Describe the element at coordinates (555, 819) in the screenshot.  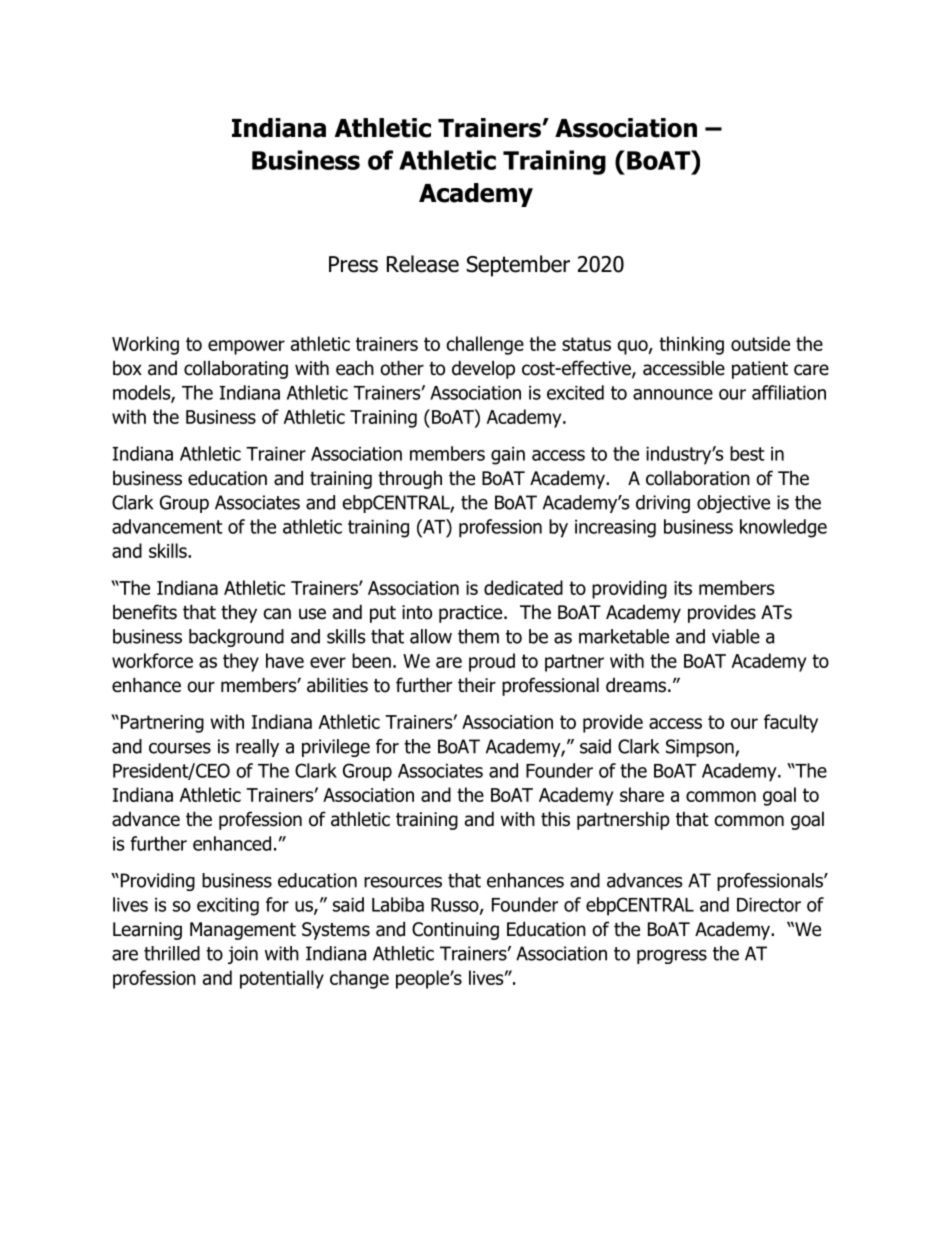
I see `this` at that location.
